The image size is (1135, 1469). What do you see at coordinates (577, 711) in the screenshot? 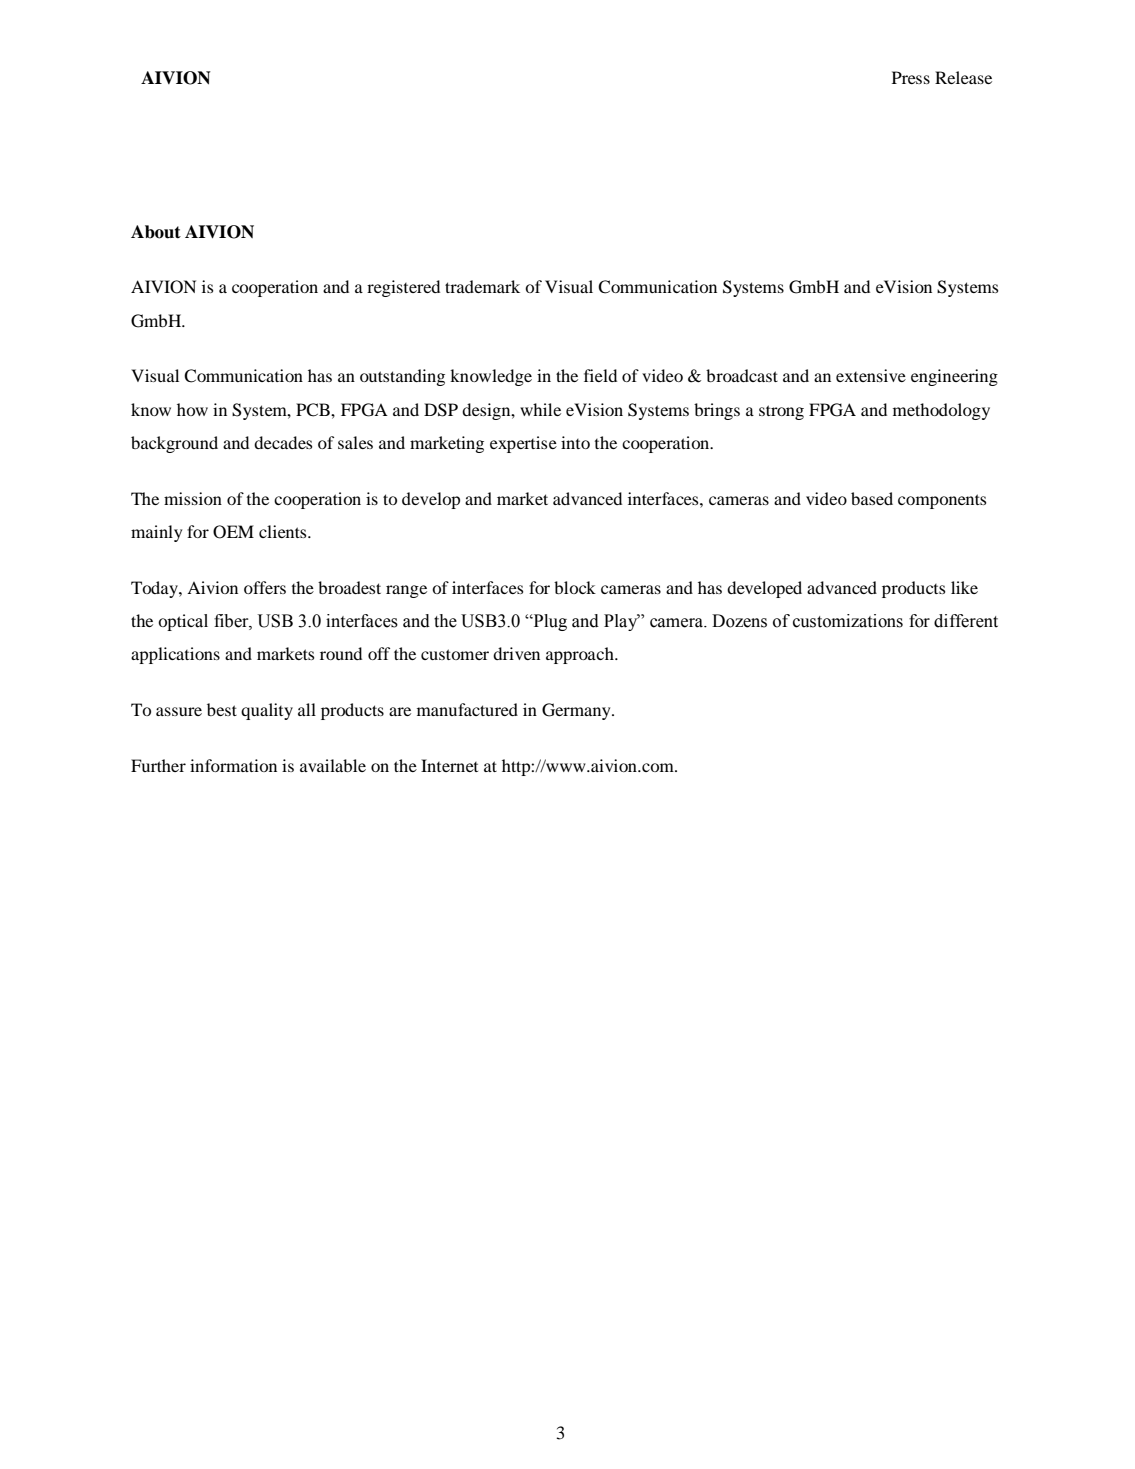
I see `Germany` at bounding box center [577, 711].
